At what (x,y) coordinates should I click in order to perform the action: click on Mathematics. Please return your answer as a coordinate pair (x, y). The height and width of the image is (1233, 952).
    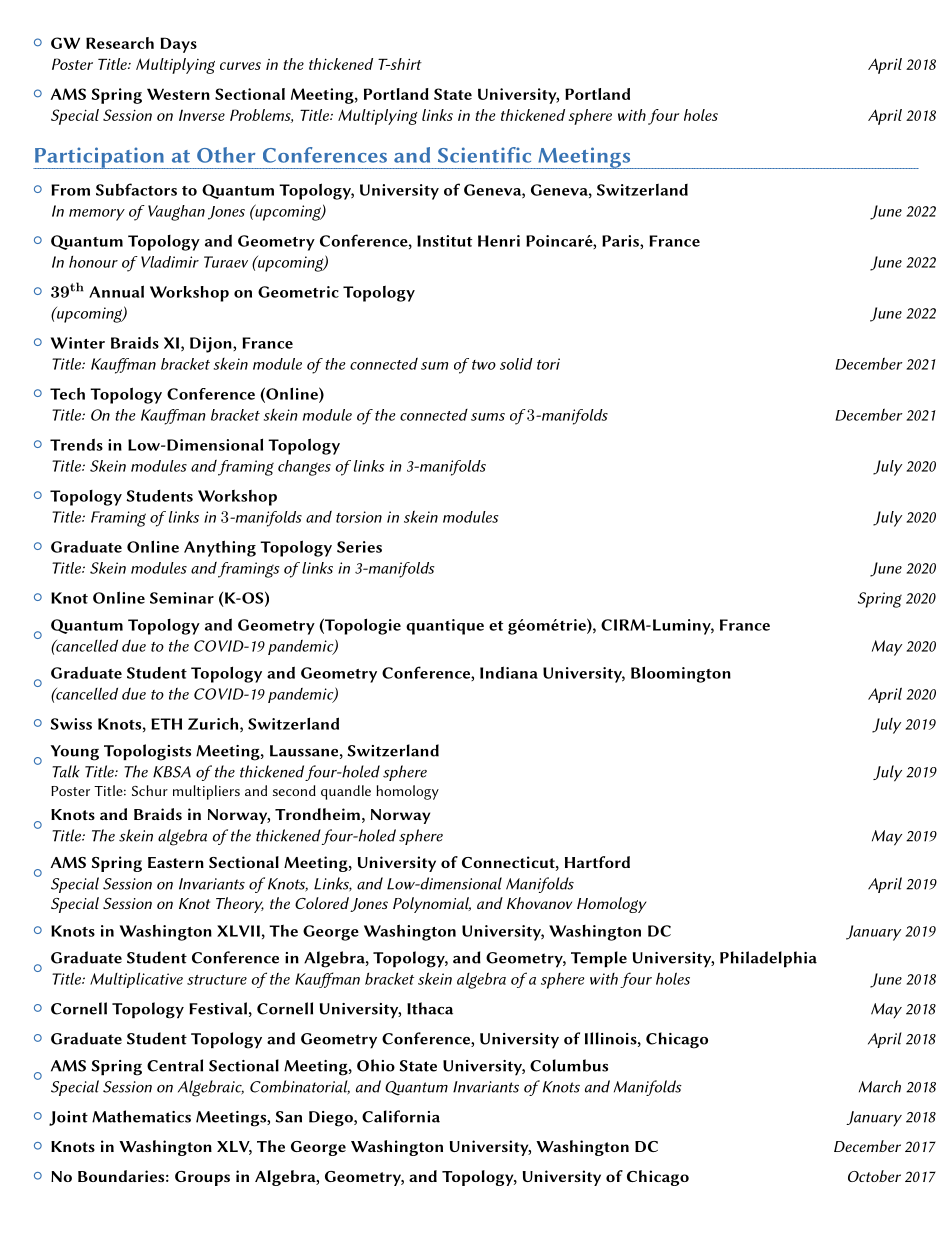
    Looking at the image, I should click on (141, 1116).
